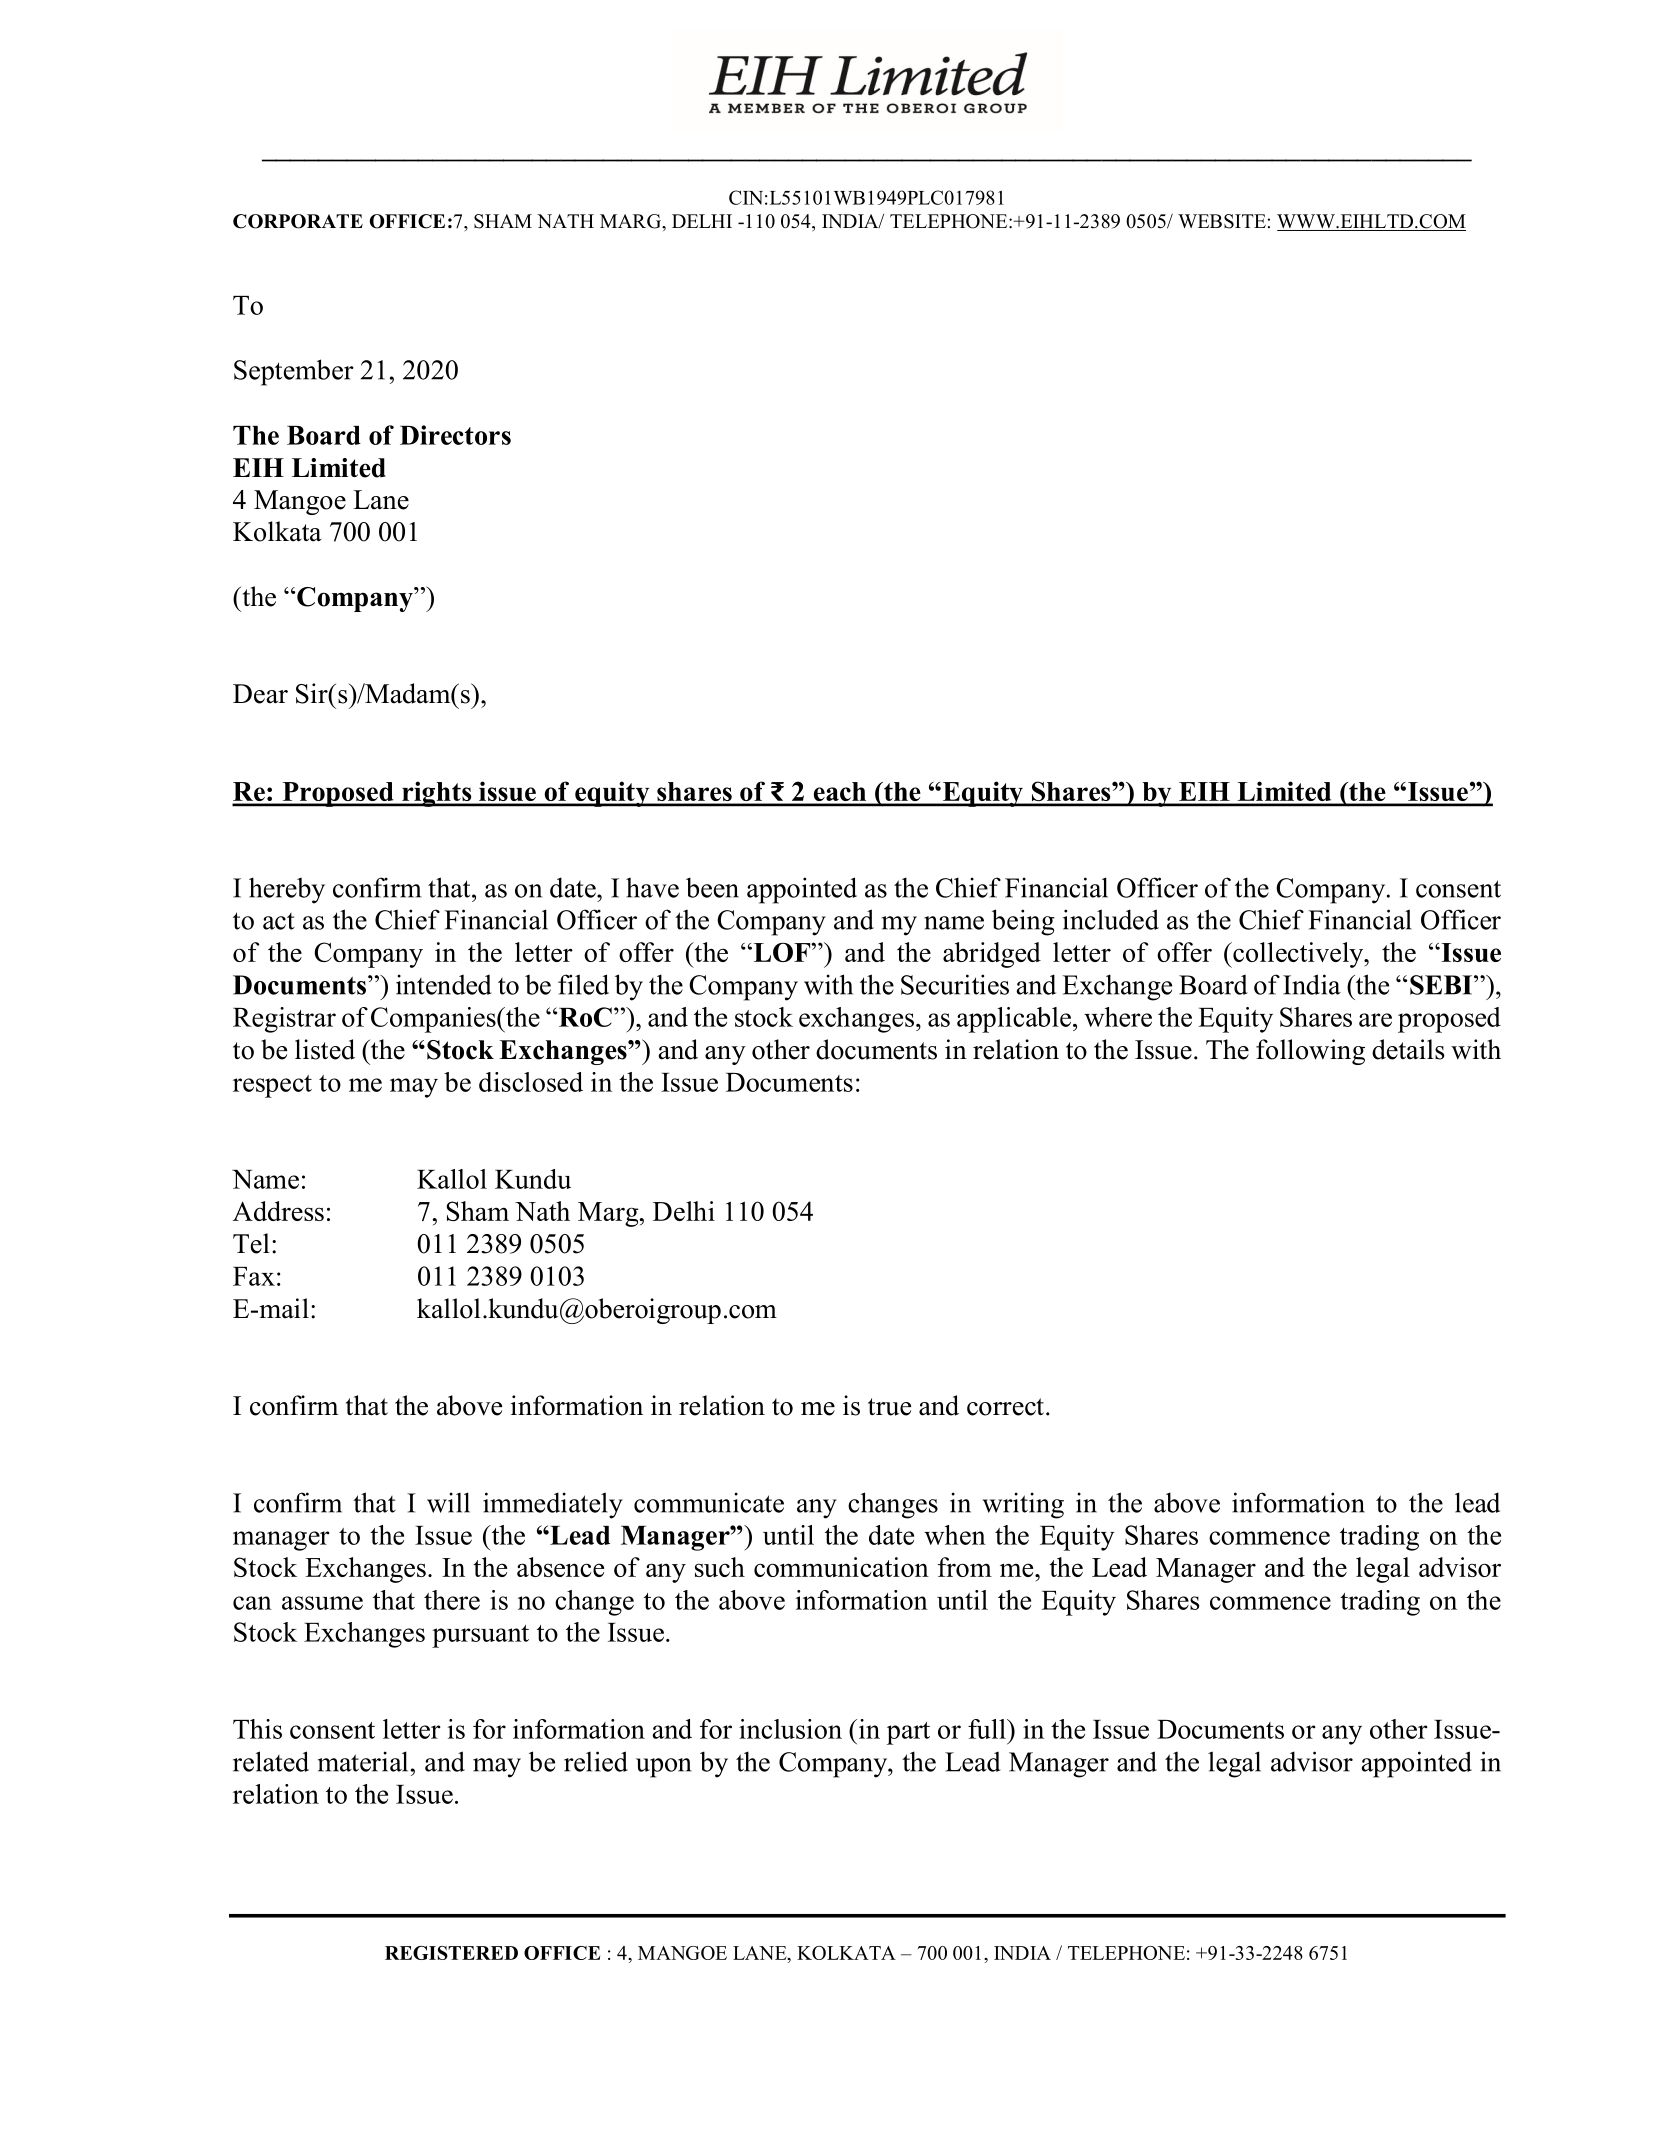 Image resolution: width=1666 pixels, height=2156 pixels. Describe the element at coordinates (841, 1567) in the screenshot. I see `communication` at that location.
